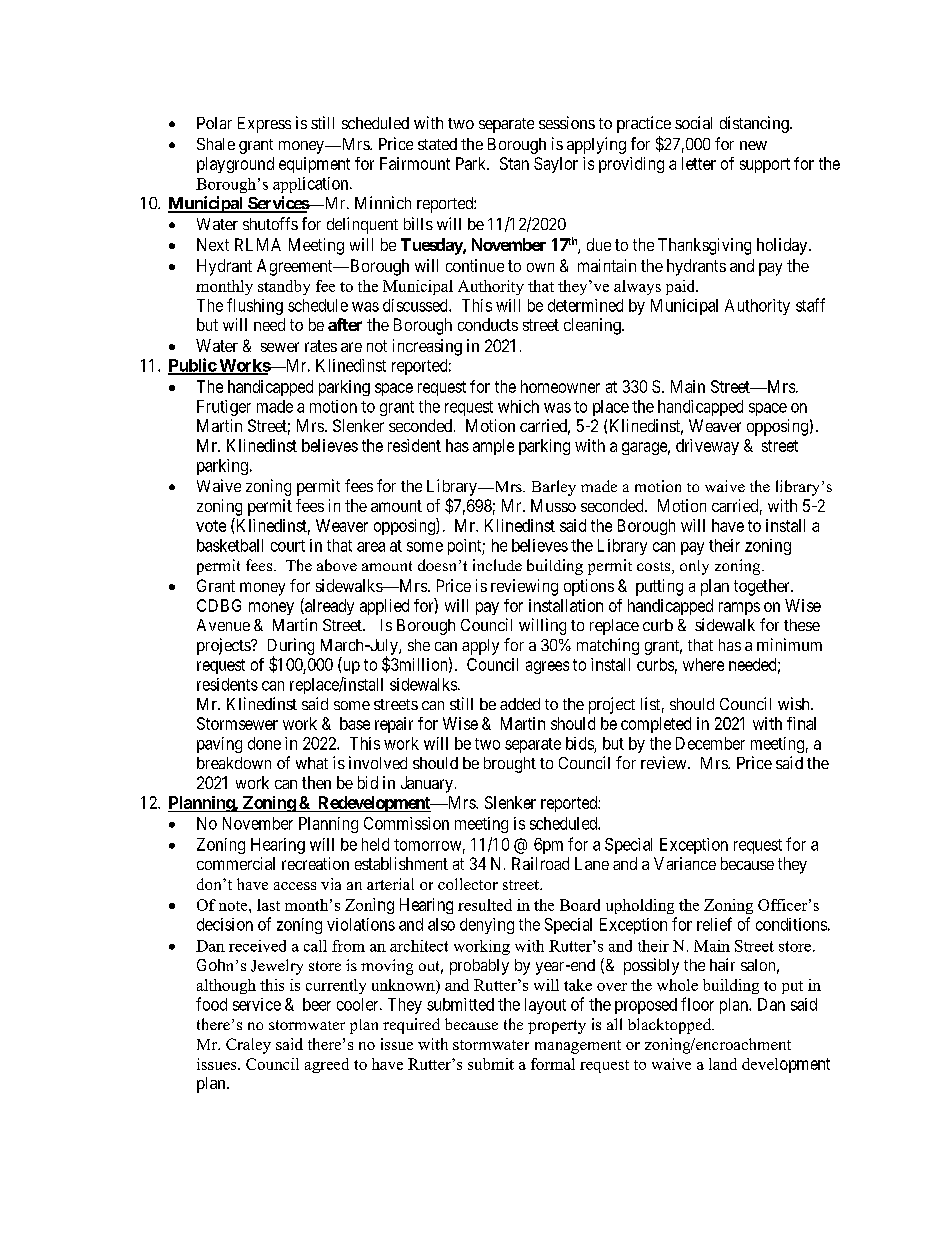 The image size is (952, 1233). What do you see at coordinates (316, 782) in the page?
I see `then` at bounding box center [316, 782].
